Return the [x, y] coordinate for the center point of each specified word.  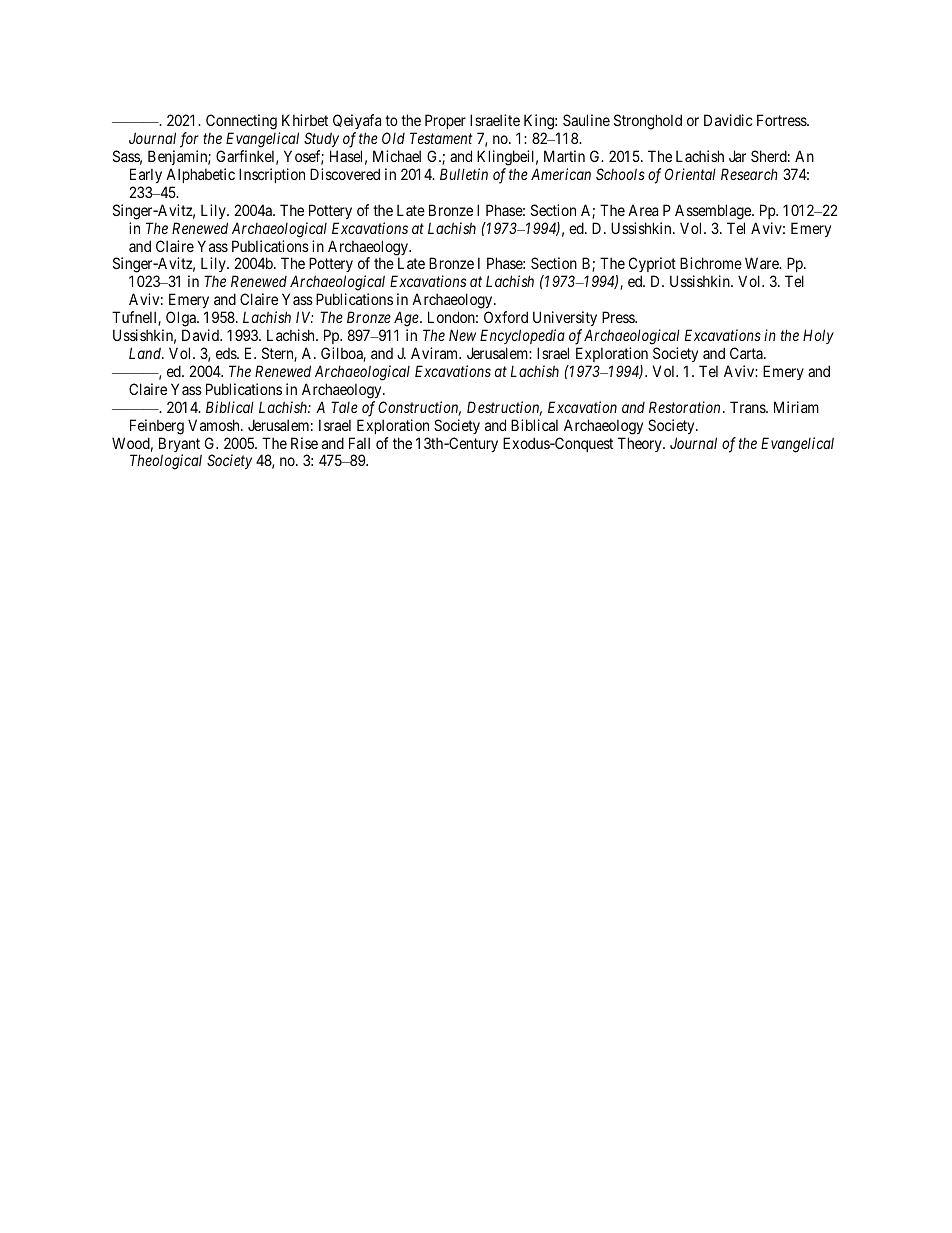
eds [227, 353]
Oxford [506, 317]
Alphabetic [200, 175]
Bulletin [464, 174]
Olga [182, 319]
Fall [359, 443]
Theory [641, 444]
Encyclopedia [522, 336]
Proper [445, 121]
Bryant [180, 446]
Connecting [241, 123]
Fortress [782, 120]
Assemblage [714, 212]
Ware [763, 263]
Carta [747, 353]
